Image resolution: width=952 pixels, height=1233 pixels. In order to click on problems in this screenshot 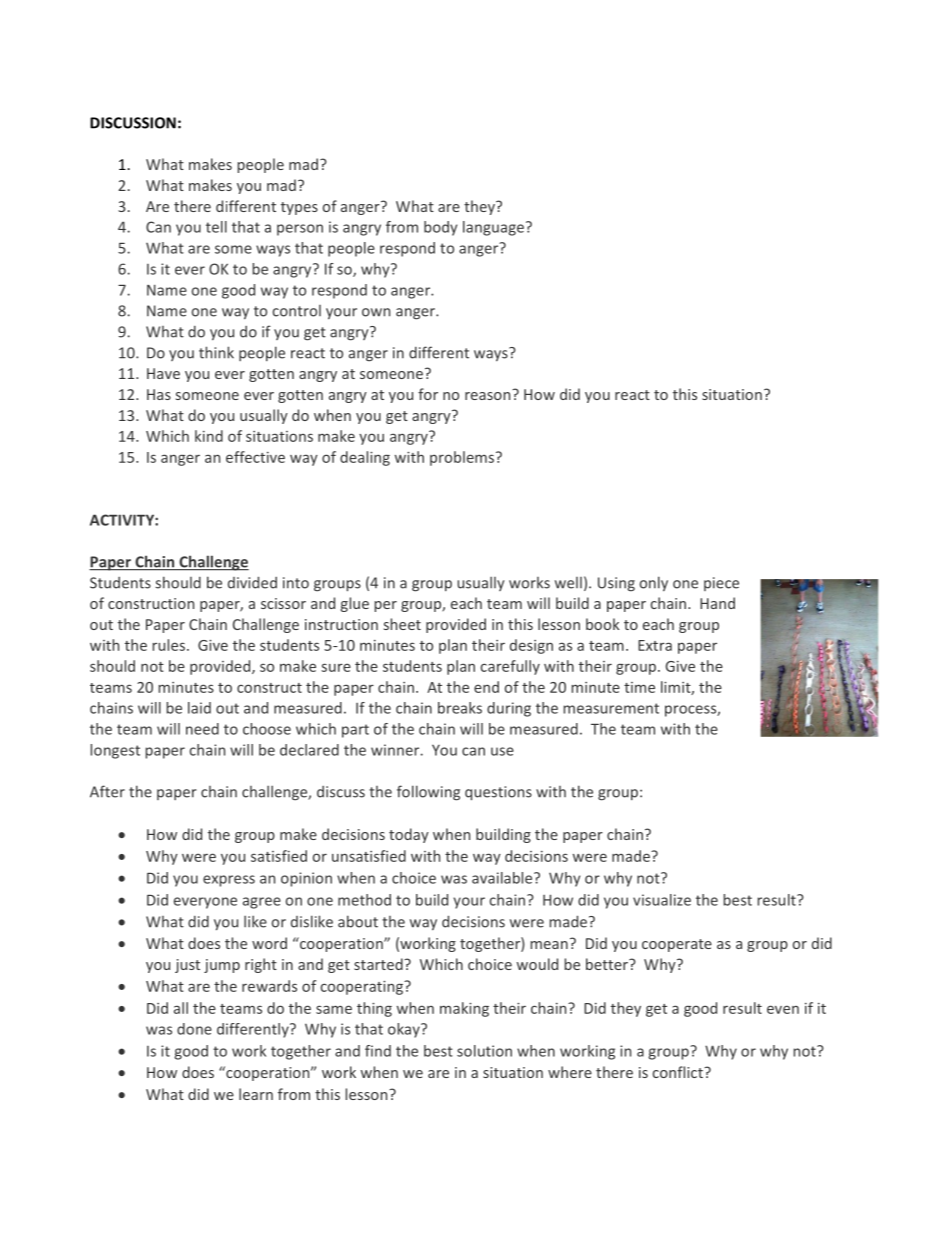, I will do `click(463, 458)`.
